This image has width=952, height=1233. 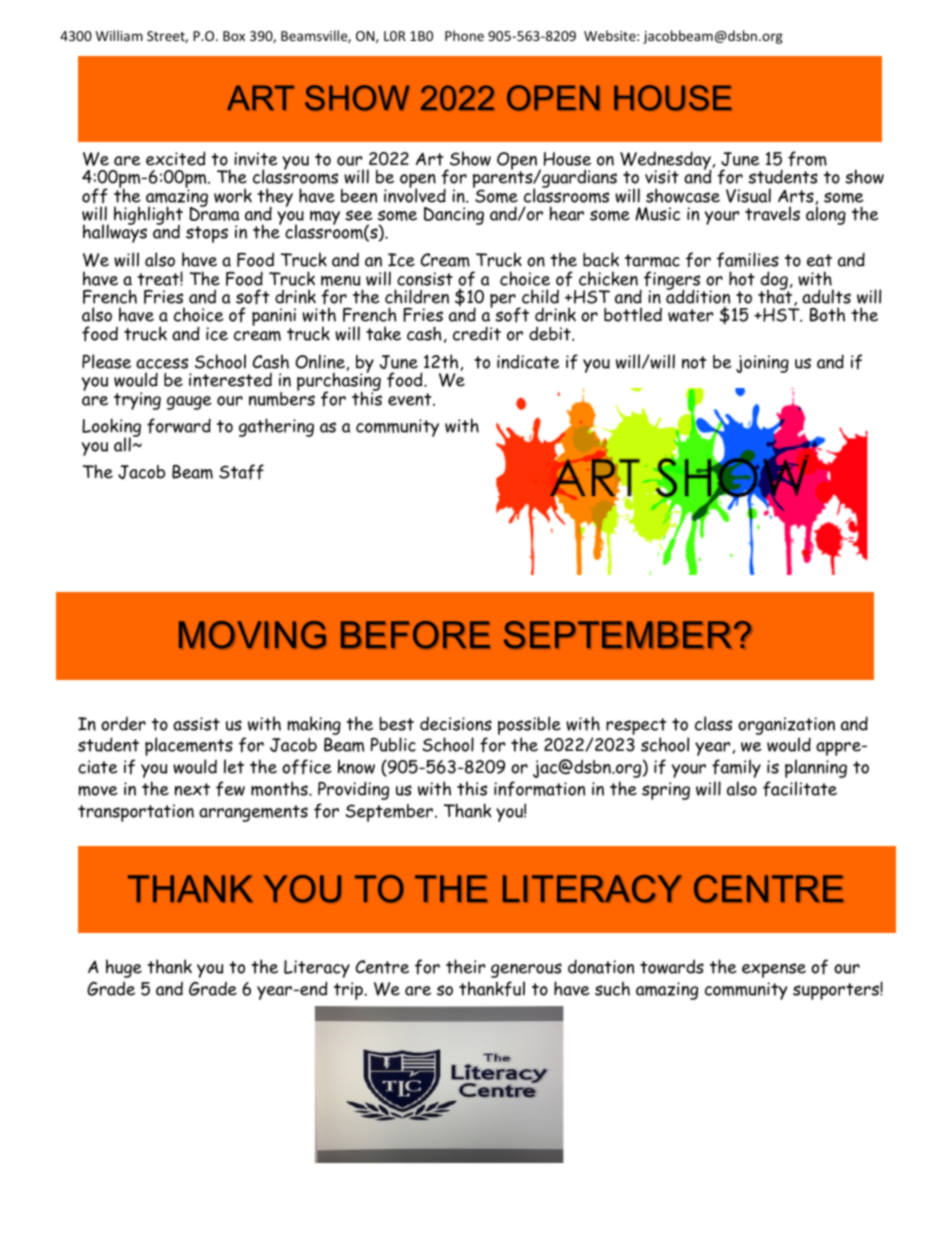 What do you see at coordinates (762, 364) in the image?
I see `joining` at bounding box center [762, 364].
